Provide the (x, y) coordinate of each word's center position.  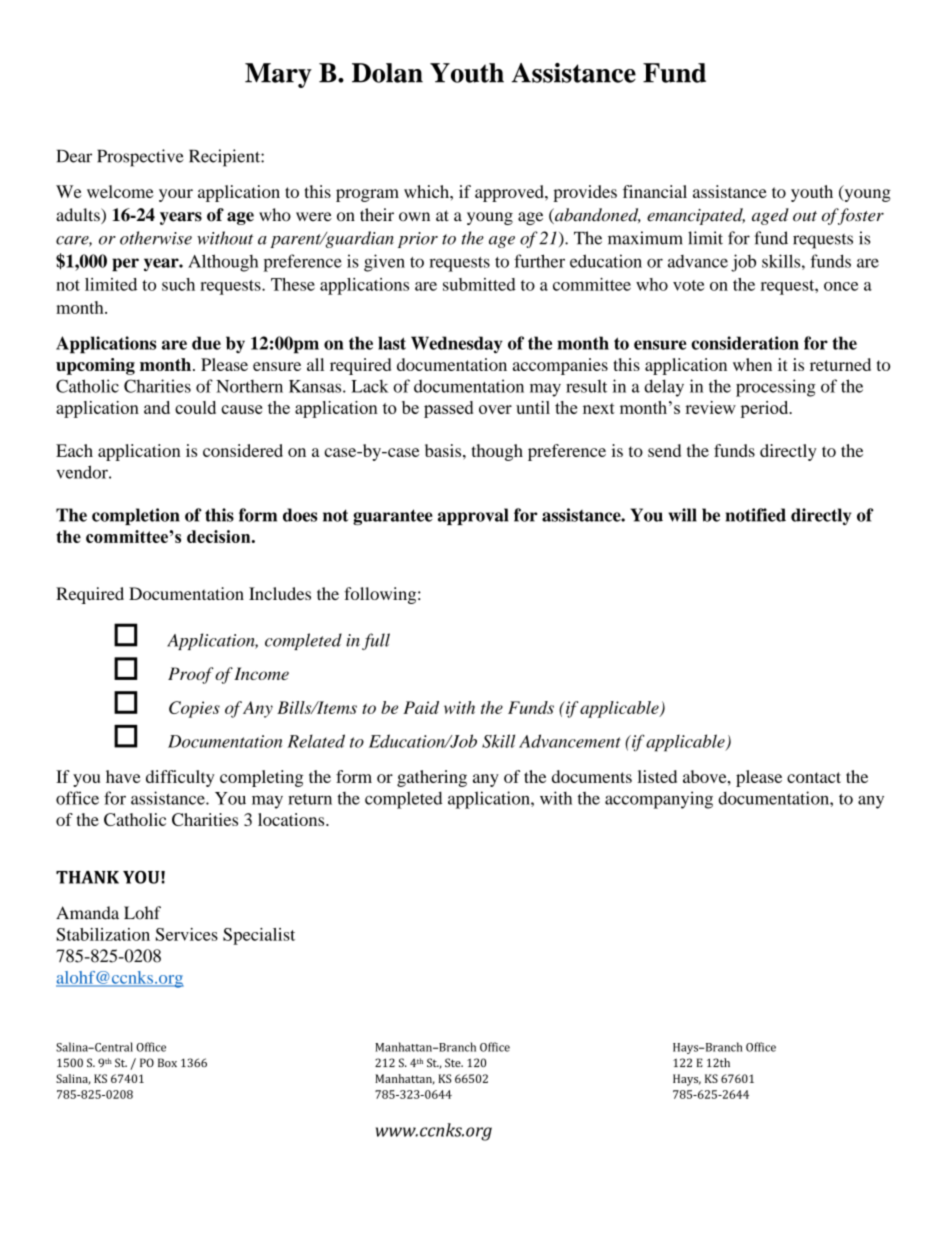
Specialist (259, 936)
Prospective (140, 158)
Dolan (387, 73)
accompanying (659, 800)
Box (167, 1062)
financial (655, 191)
